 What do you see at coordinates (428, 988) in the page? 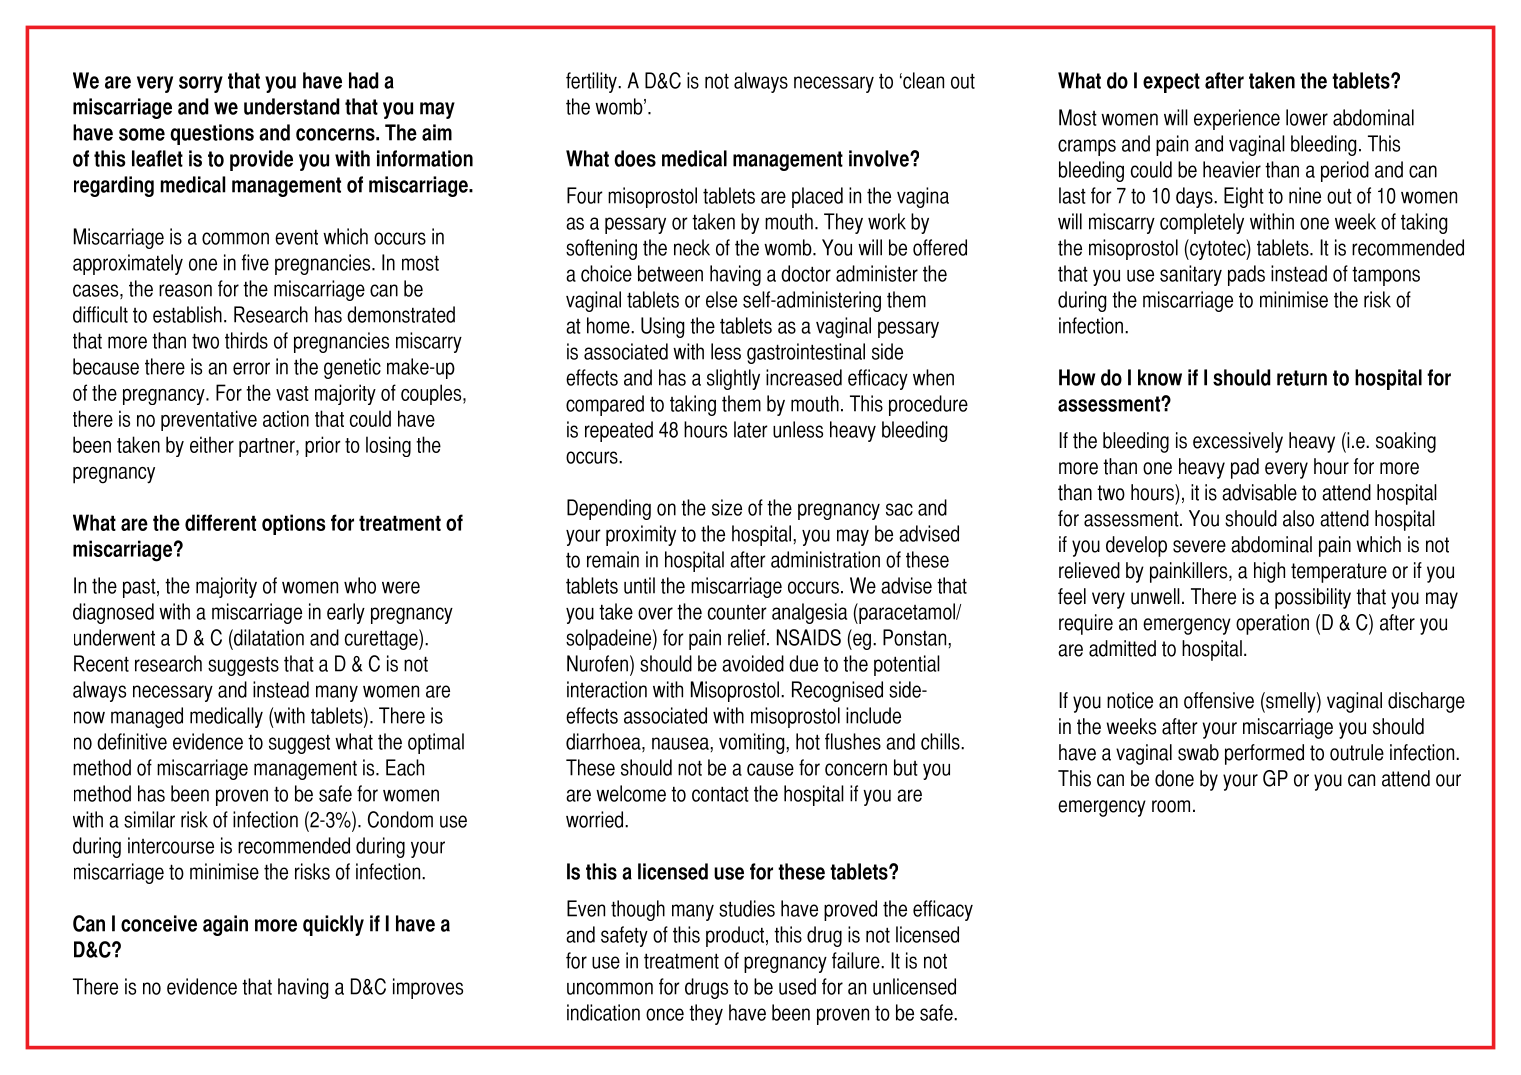
I see `improves` at bounding box center [428, 988].
